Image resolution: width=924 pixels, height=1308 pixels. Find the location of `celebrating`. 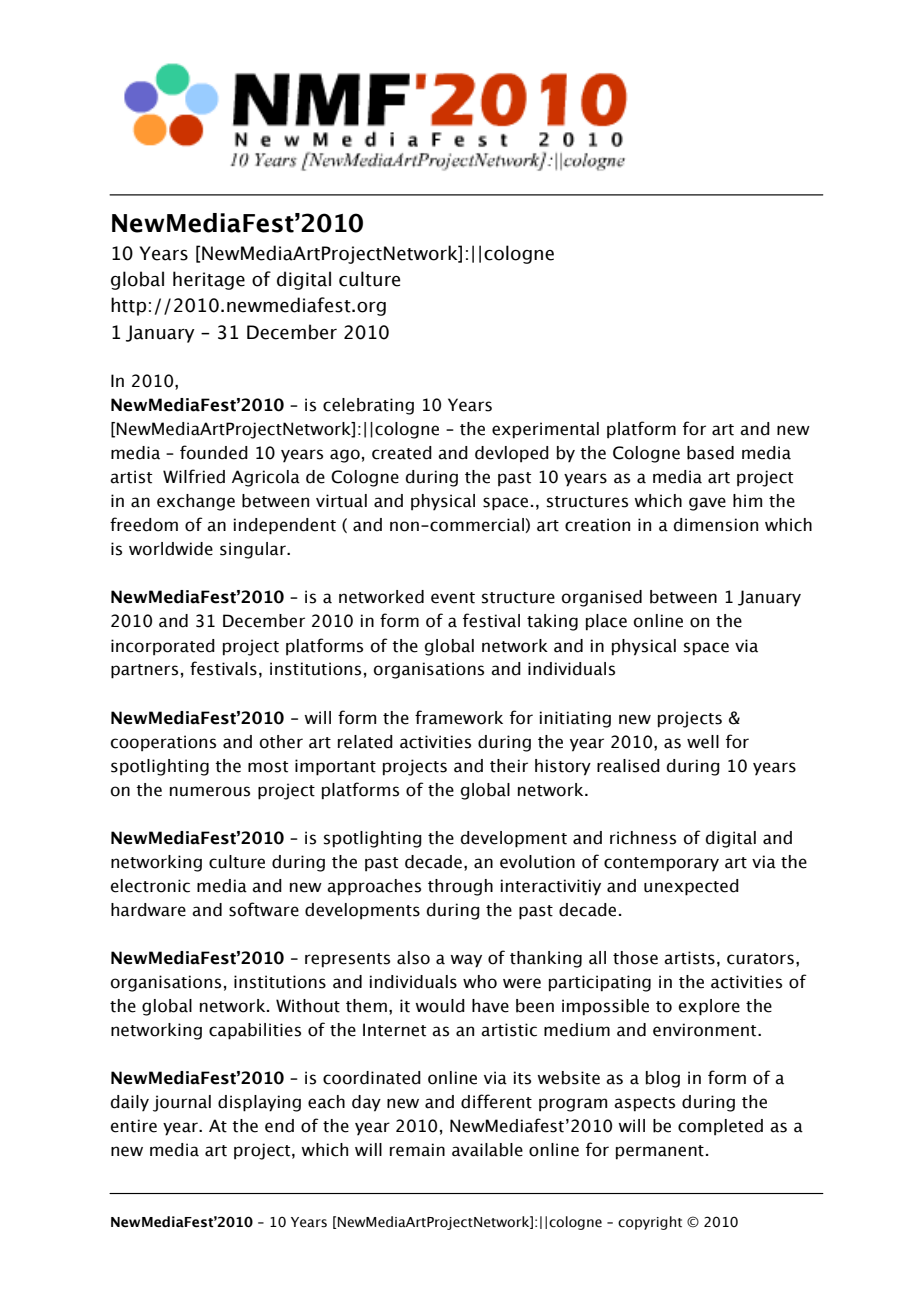

celebrating is located at coordinates (368, 406).
